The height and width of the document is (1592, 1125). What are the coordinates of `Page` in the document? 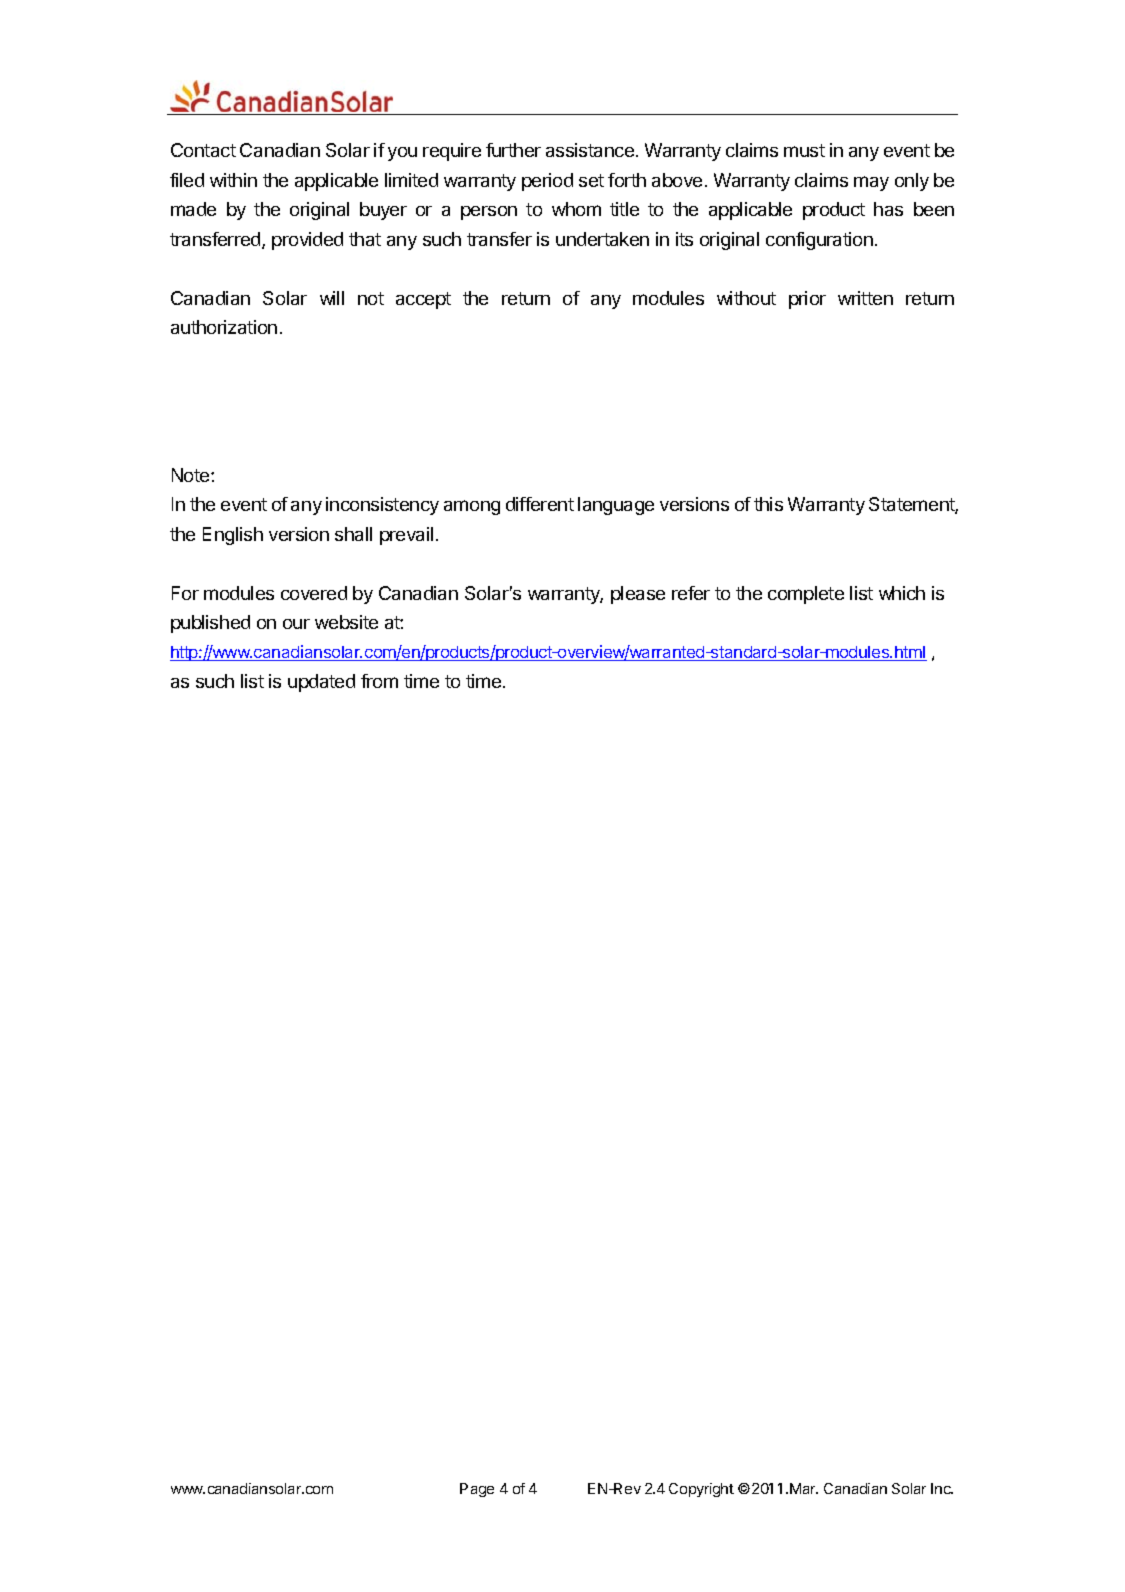 It's located at (477, 1490).
